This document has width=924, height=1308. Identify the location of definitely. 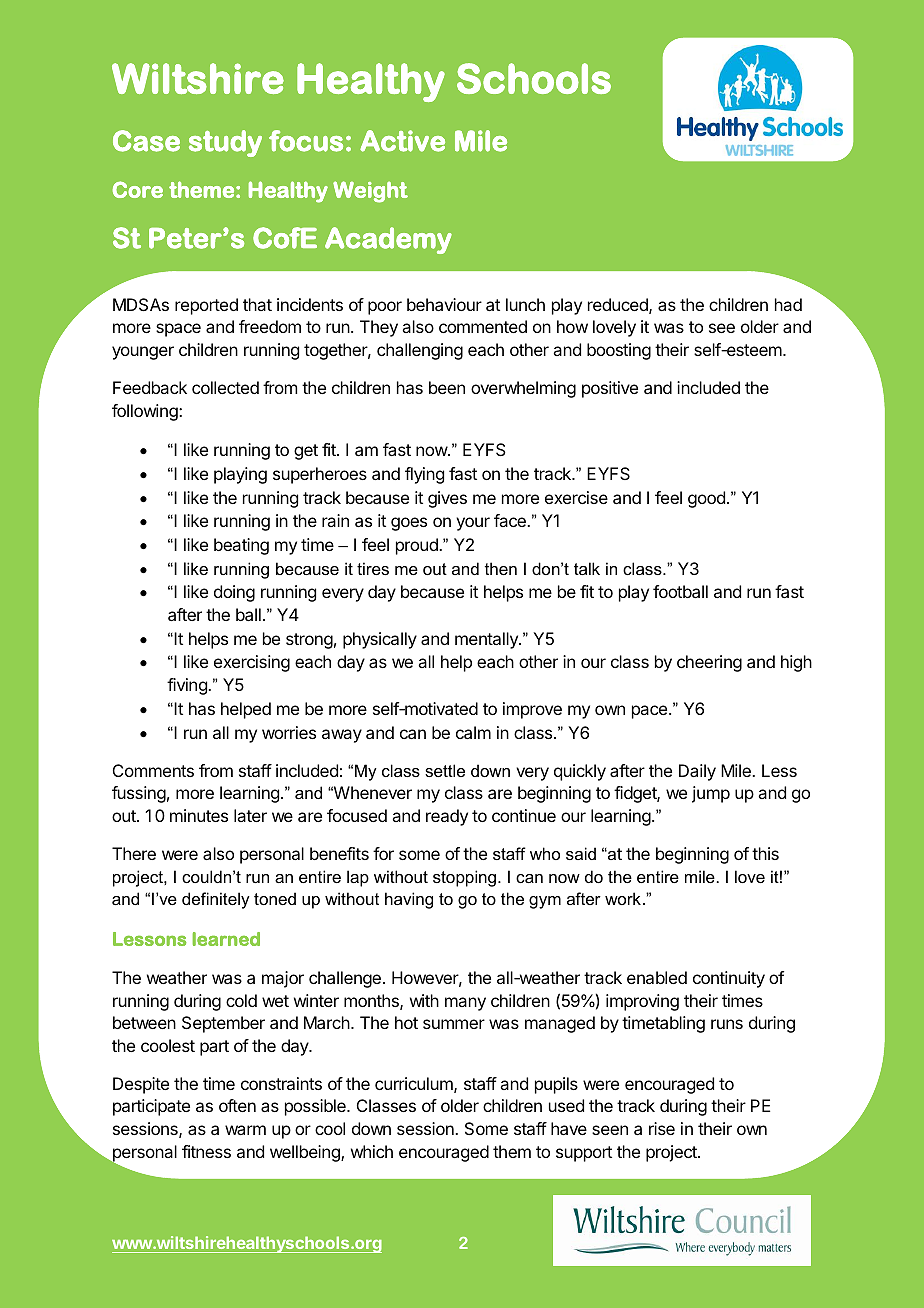
(216, 900).
